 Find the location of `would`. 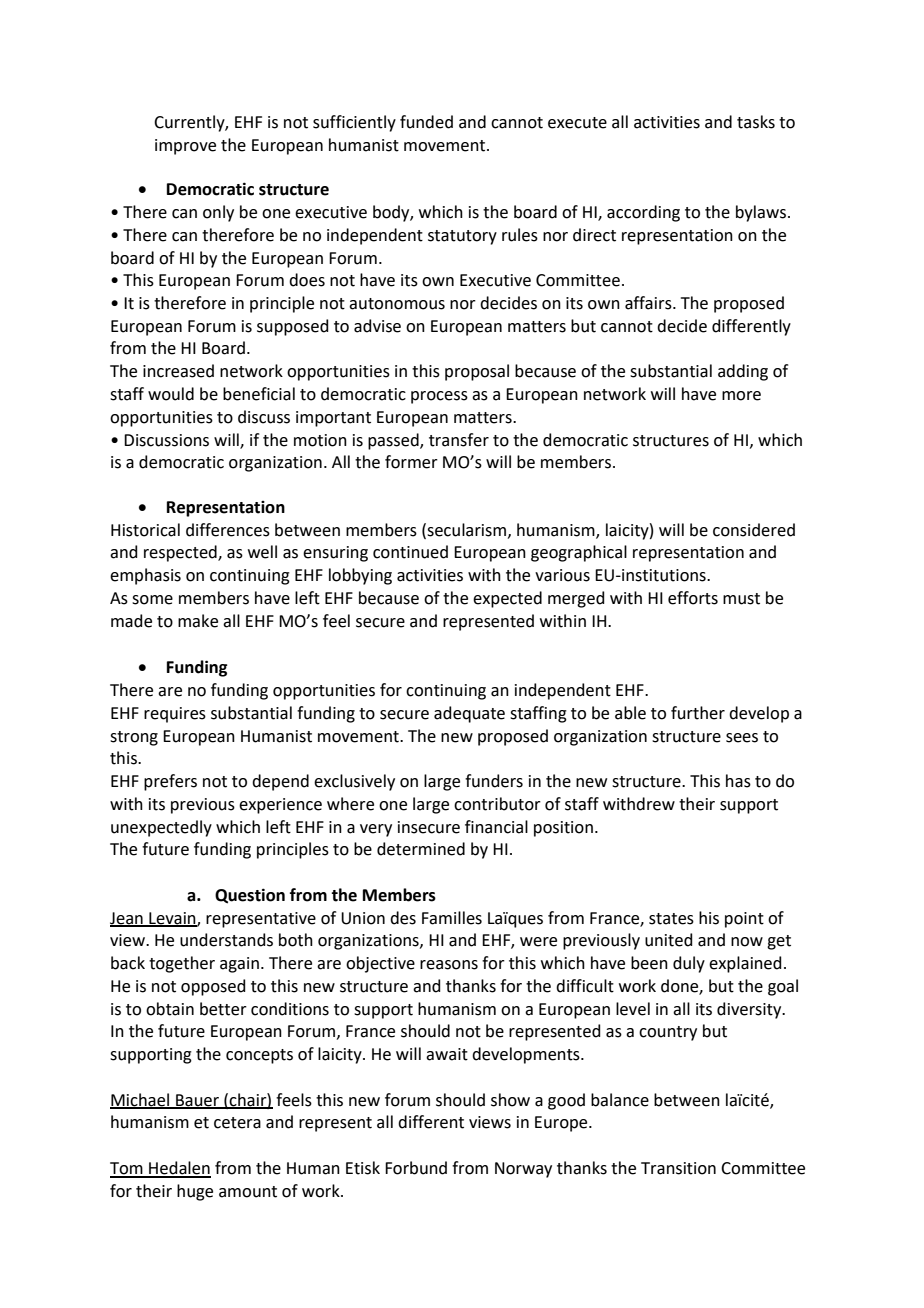

would is located at coordinates (171, 394).
